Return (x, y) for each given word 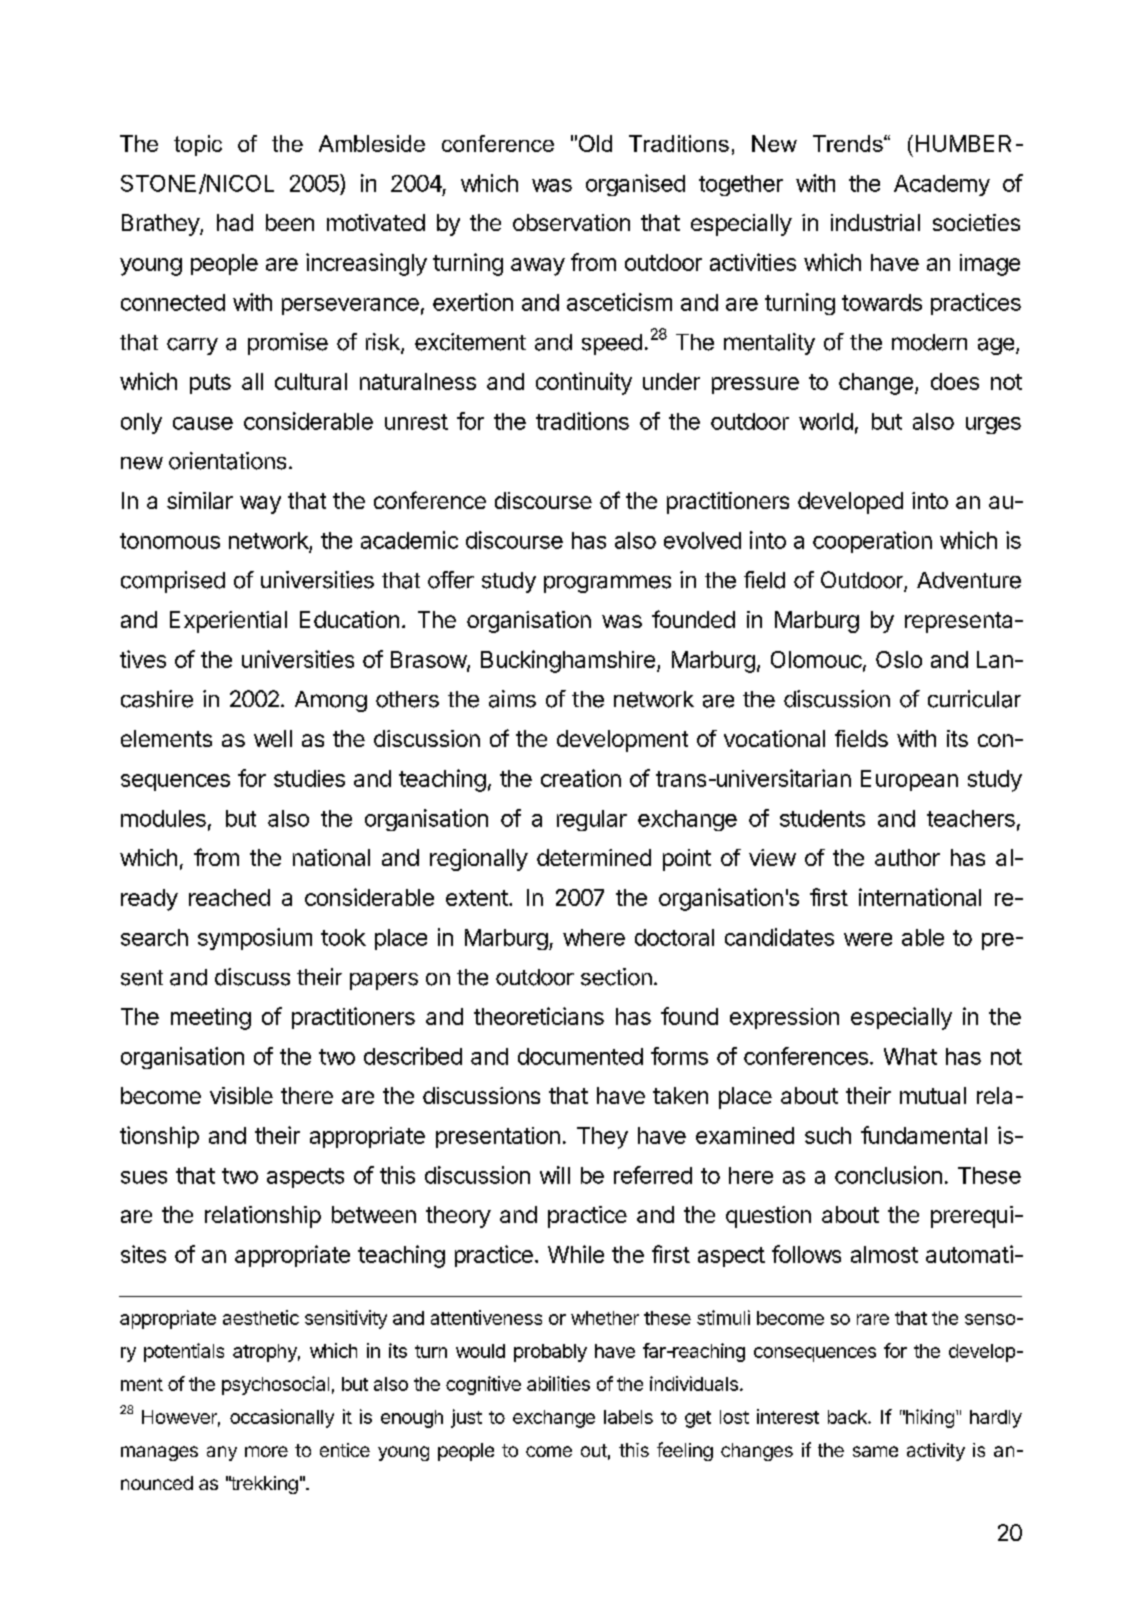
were (868, 939)
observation (571, 222)
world (826, 421)
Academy (942, 185)
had (235, 222)
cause (203, 423)
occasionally (282, 1418)
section (616, 977)
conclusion (888, 1175)
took (343, 937)
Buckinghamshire (568, 661)
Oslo (899, 659)
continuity (584, 383)
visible (241, 1095)
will (555, 1175)
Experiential (228, 622)
